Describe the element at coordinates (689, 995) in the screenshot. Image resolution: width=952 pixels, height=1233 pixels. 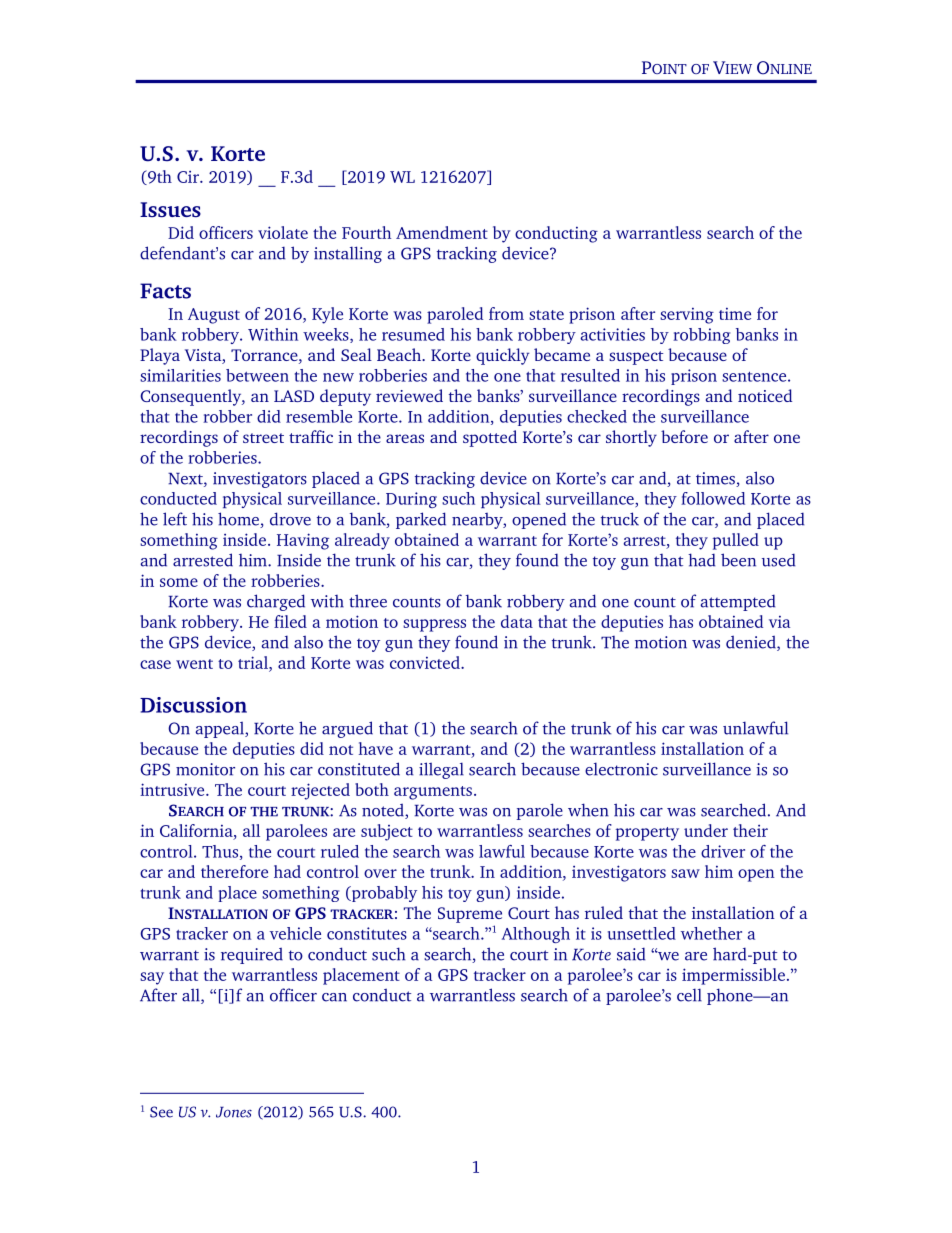
I see `cell` at that location.
